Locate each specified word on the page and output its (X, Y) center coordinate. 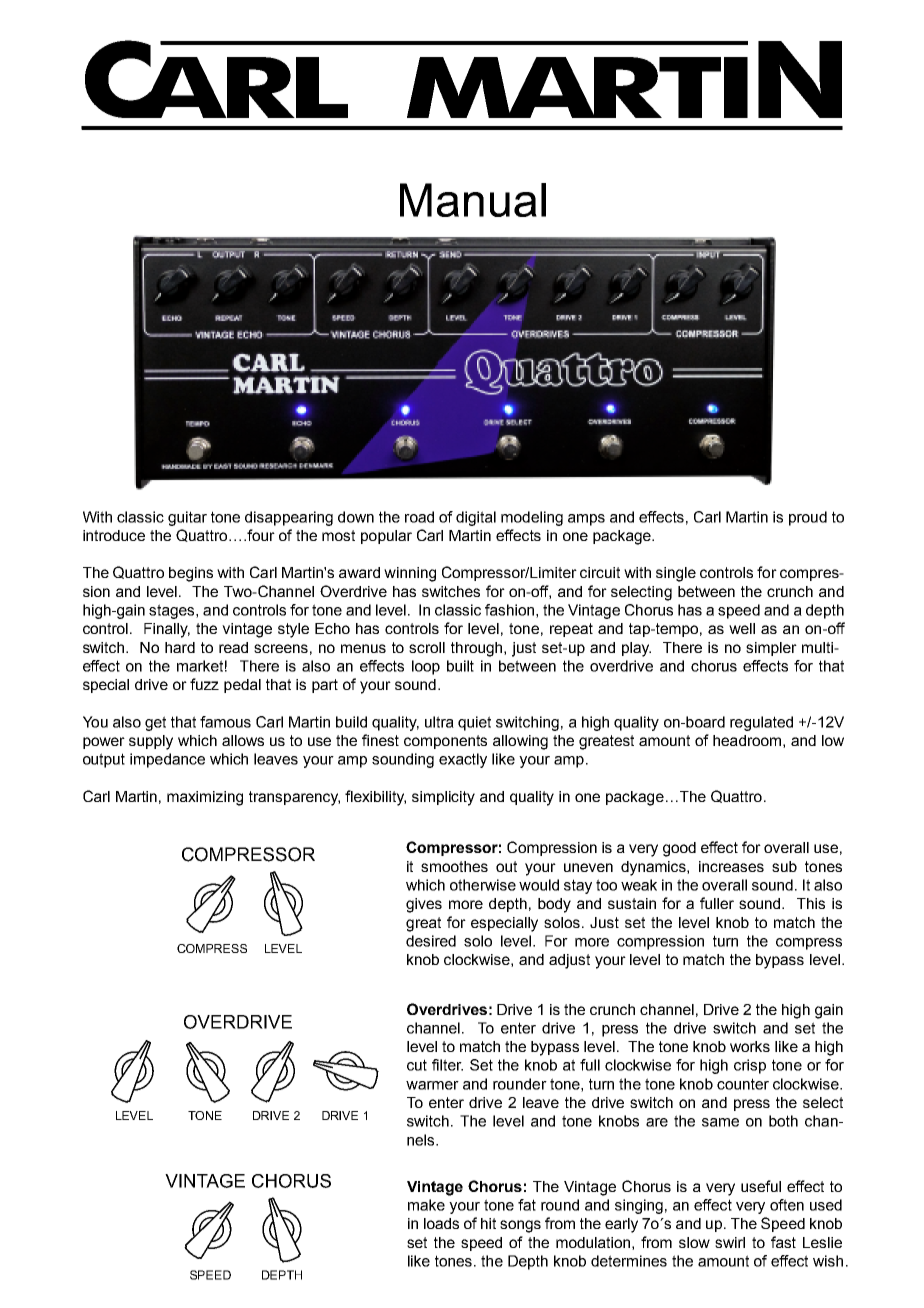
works (750, 1046)
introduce (114, 535)
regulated (761, 723)
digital (476, 518)
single (676, 574)
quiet (474, 723)
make (426, 1205)
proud (808, 518)
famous (225, 722)
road (419, 517)
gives (424, 905)
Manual (473, 200)
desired (431, 941)
